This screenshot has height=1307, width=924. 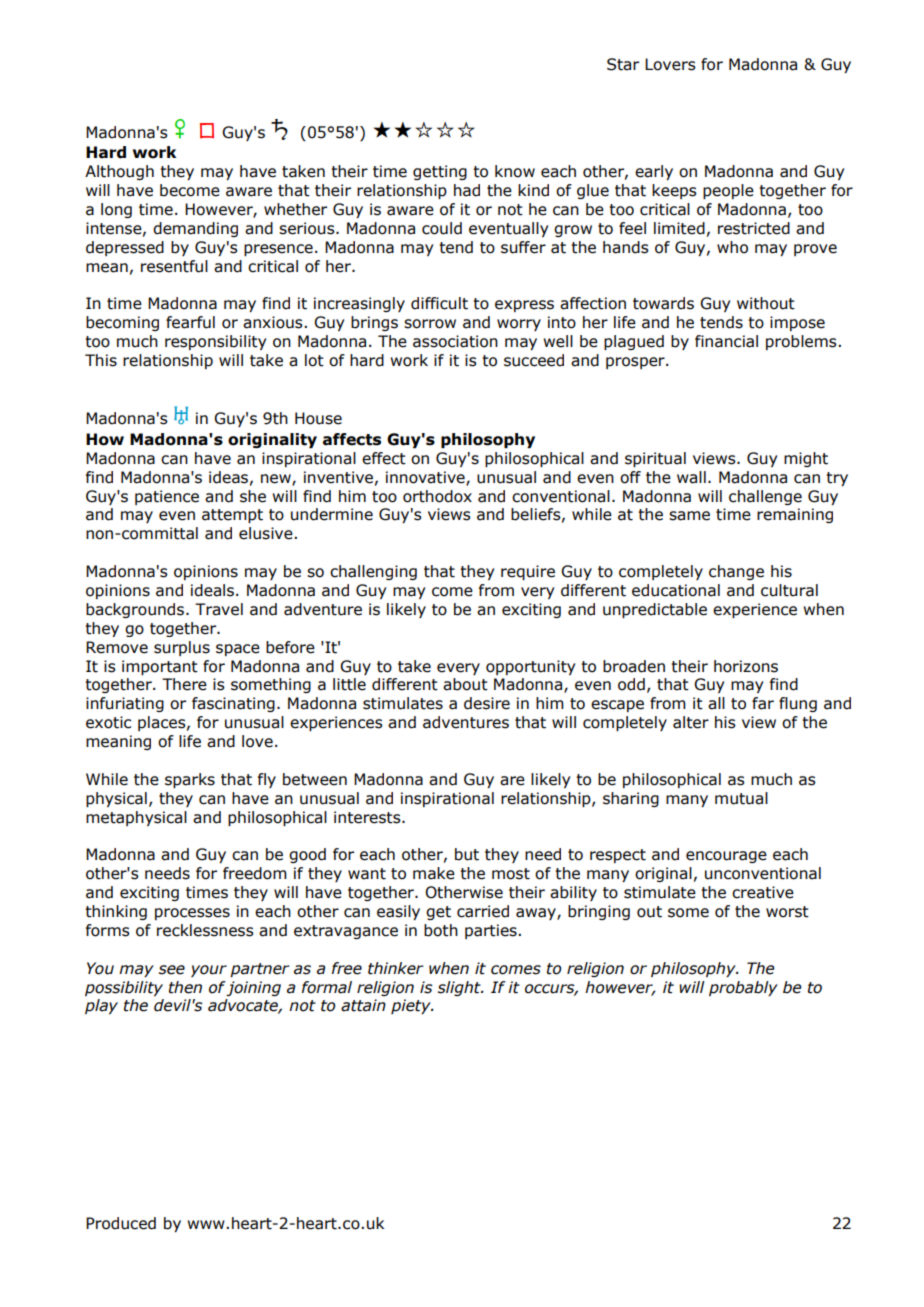 What do you see at coordinates (515, 171) in the screenshot?
I see `know` at bounding box center [515, 171].
